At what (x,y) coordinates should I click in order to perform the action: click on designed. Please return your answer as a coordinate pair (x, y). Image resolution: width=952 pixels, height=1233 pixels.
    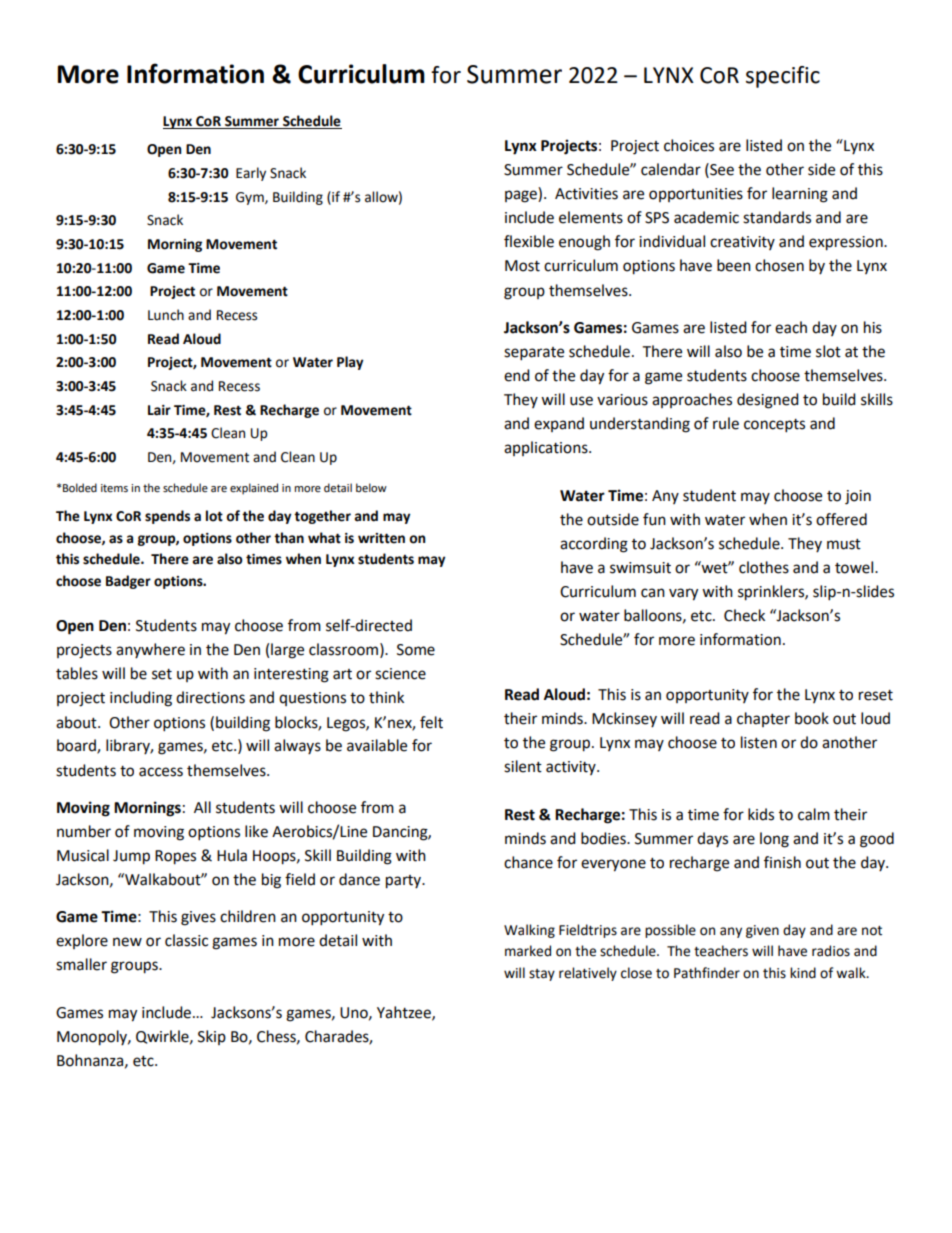
    Looking at the image, I should click on (768, 401).
